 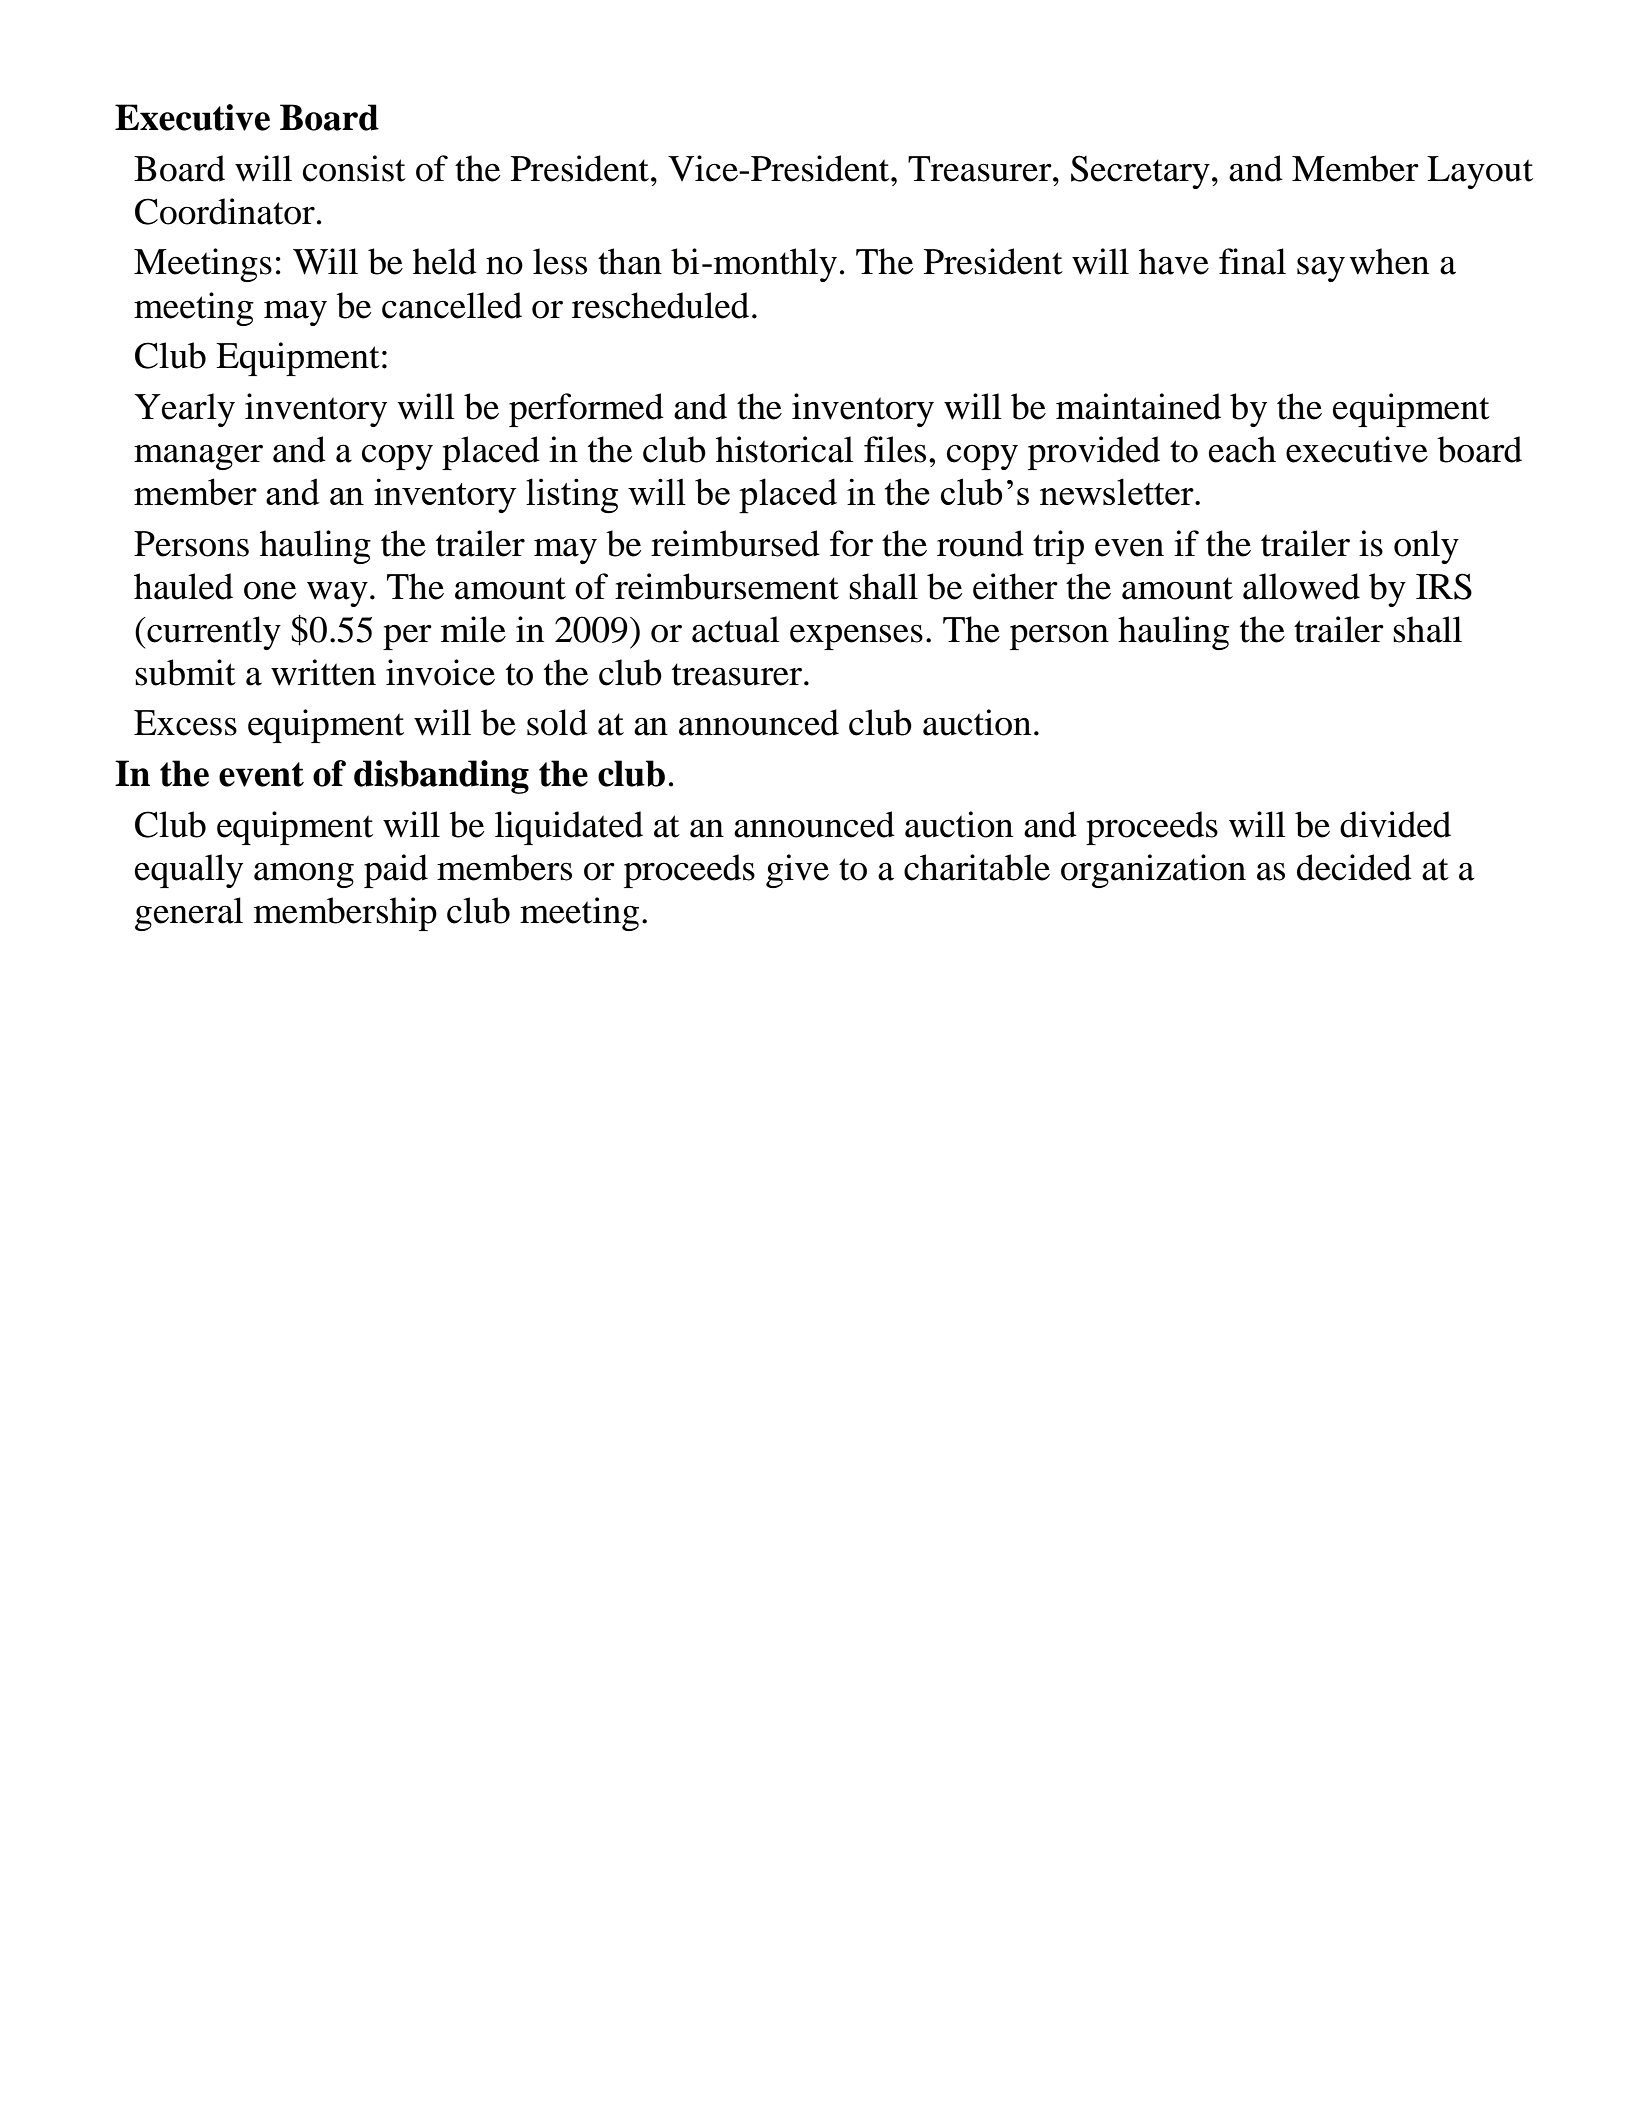 I want to click on consist, so click(x=354, y=168).
